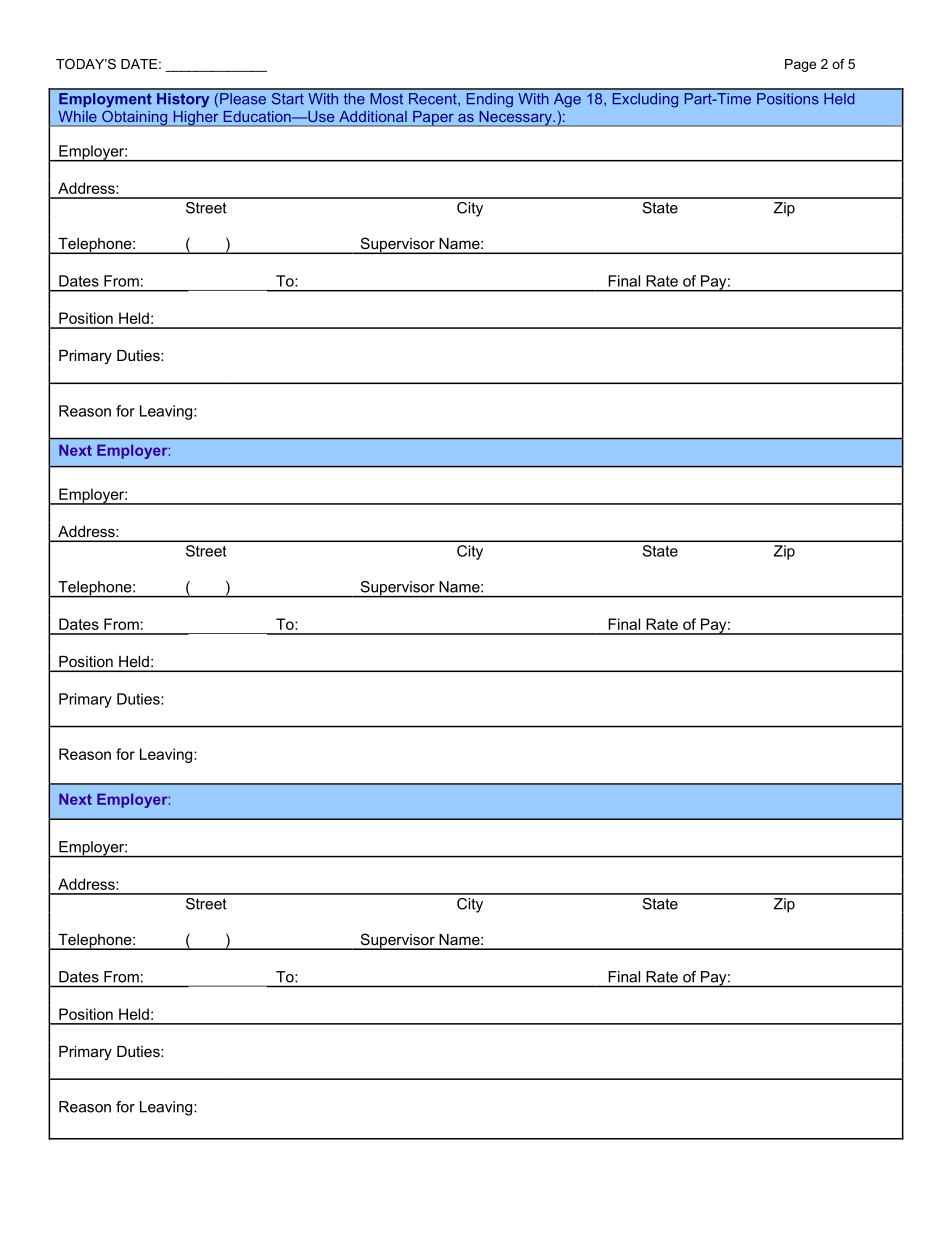 This screenshot has width=952, height=1233. I want to click on Obtaining, so click(135, 118).
